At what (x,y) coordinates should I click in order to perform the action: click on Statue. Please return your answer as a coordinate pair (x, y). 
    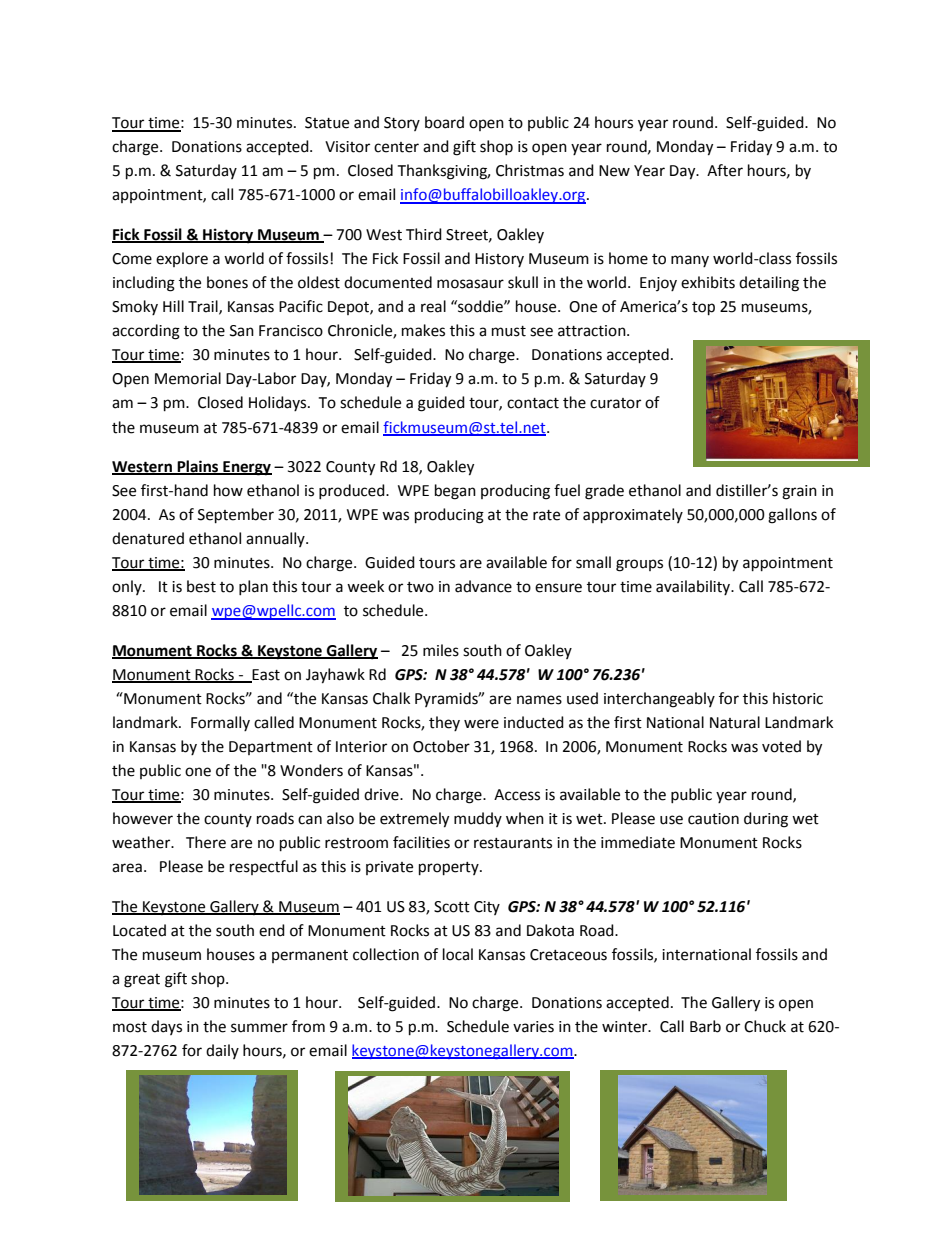
    Looking at the image, I should click on (327, 123).
